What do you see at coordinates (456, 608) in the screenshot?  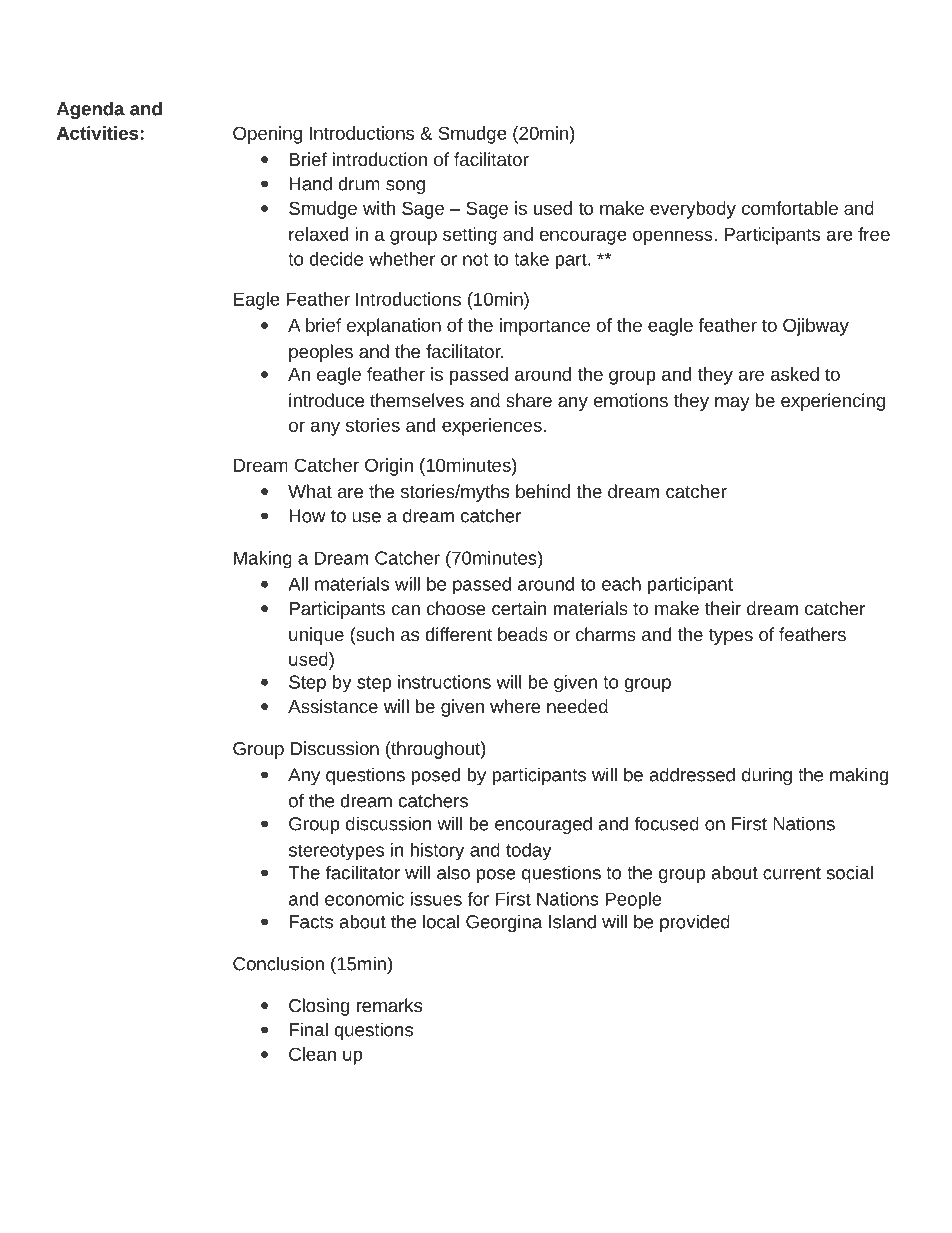 I see `choose` at bounding box center [456, 608].
